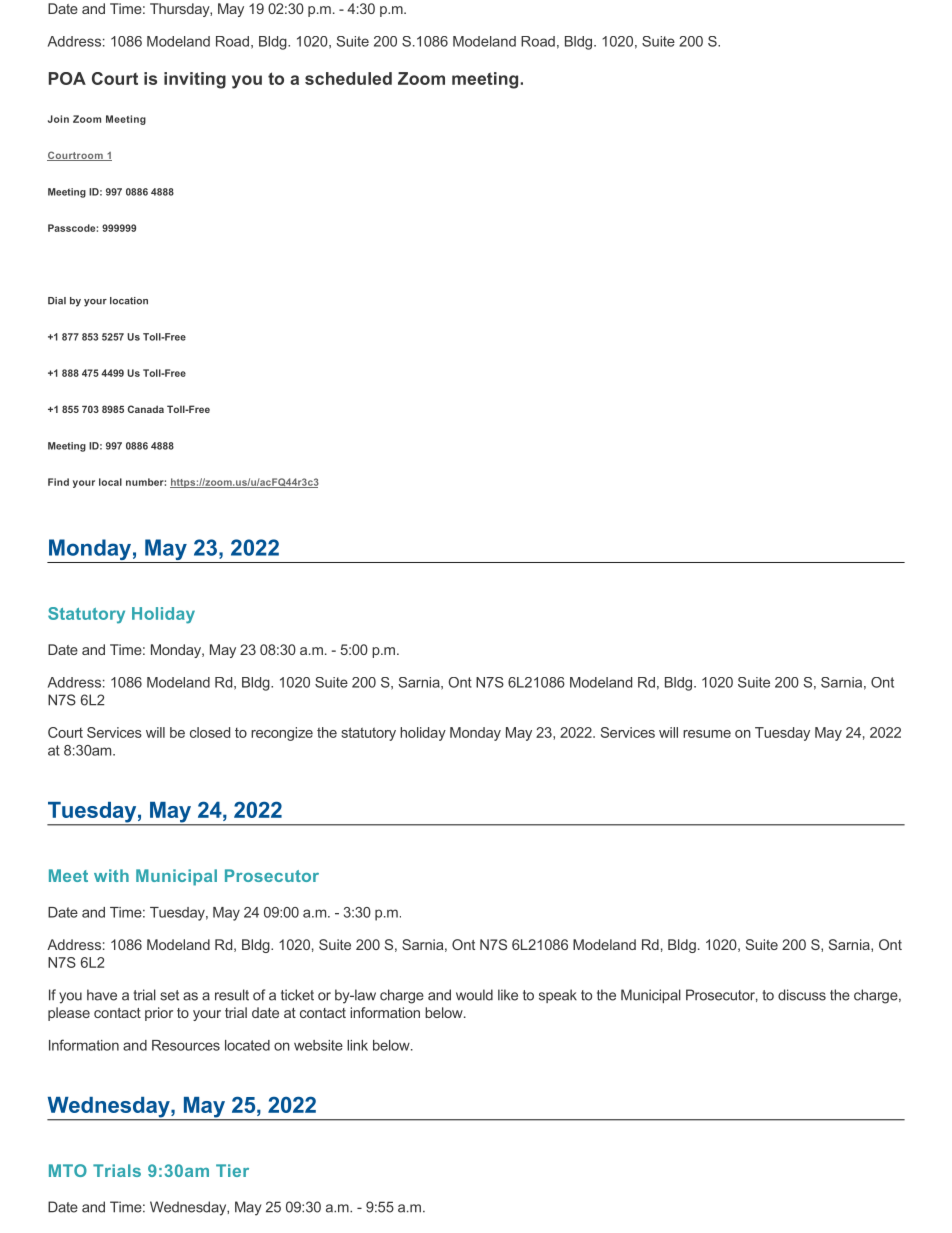  Describe the element at coordinates (195, 80) in the screenshot. I see `inviting` at that location.
